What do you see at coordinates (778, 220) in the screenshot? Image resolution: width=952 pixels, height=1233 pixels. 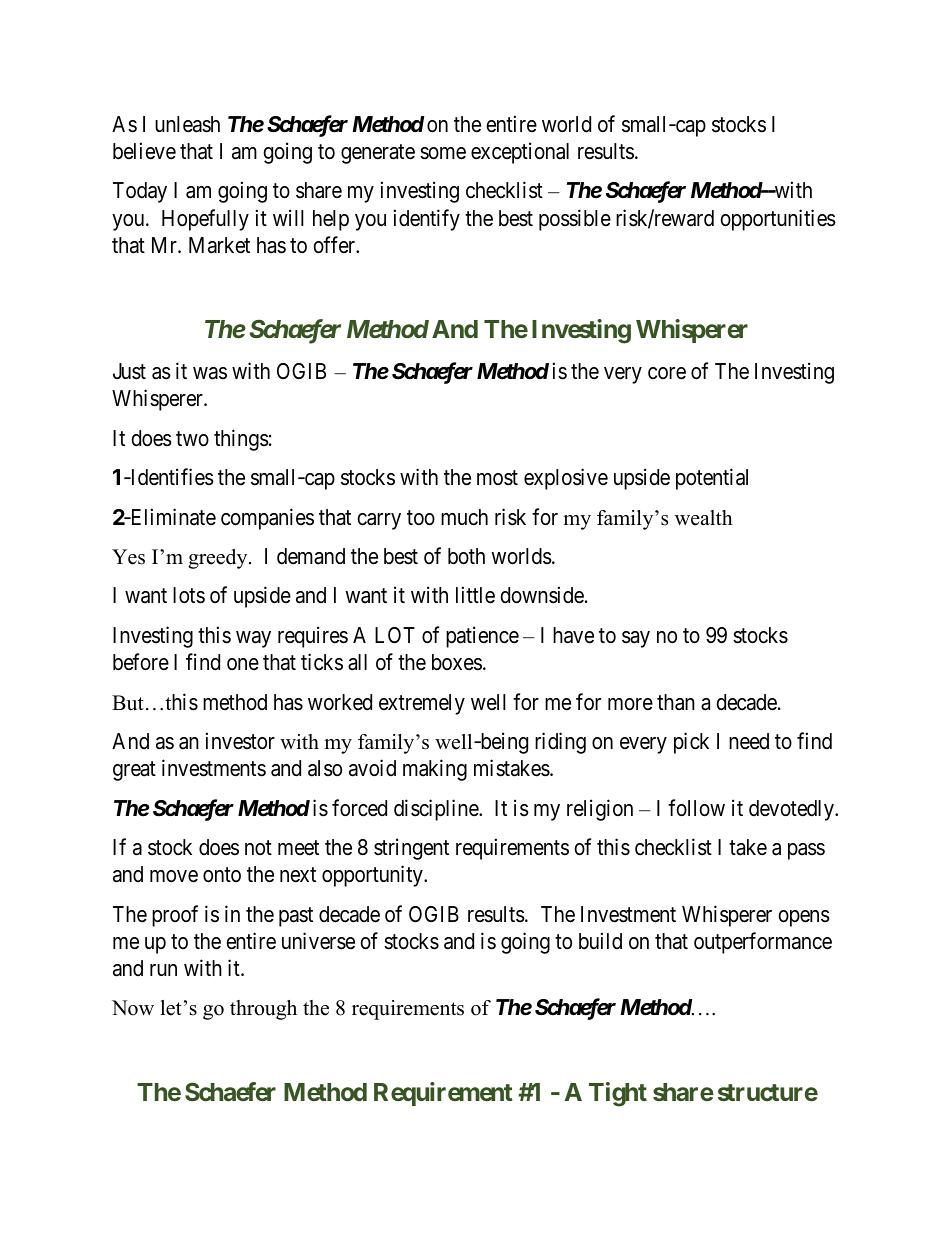 I see `opportunities` at bounding box center [778, 220].
